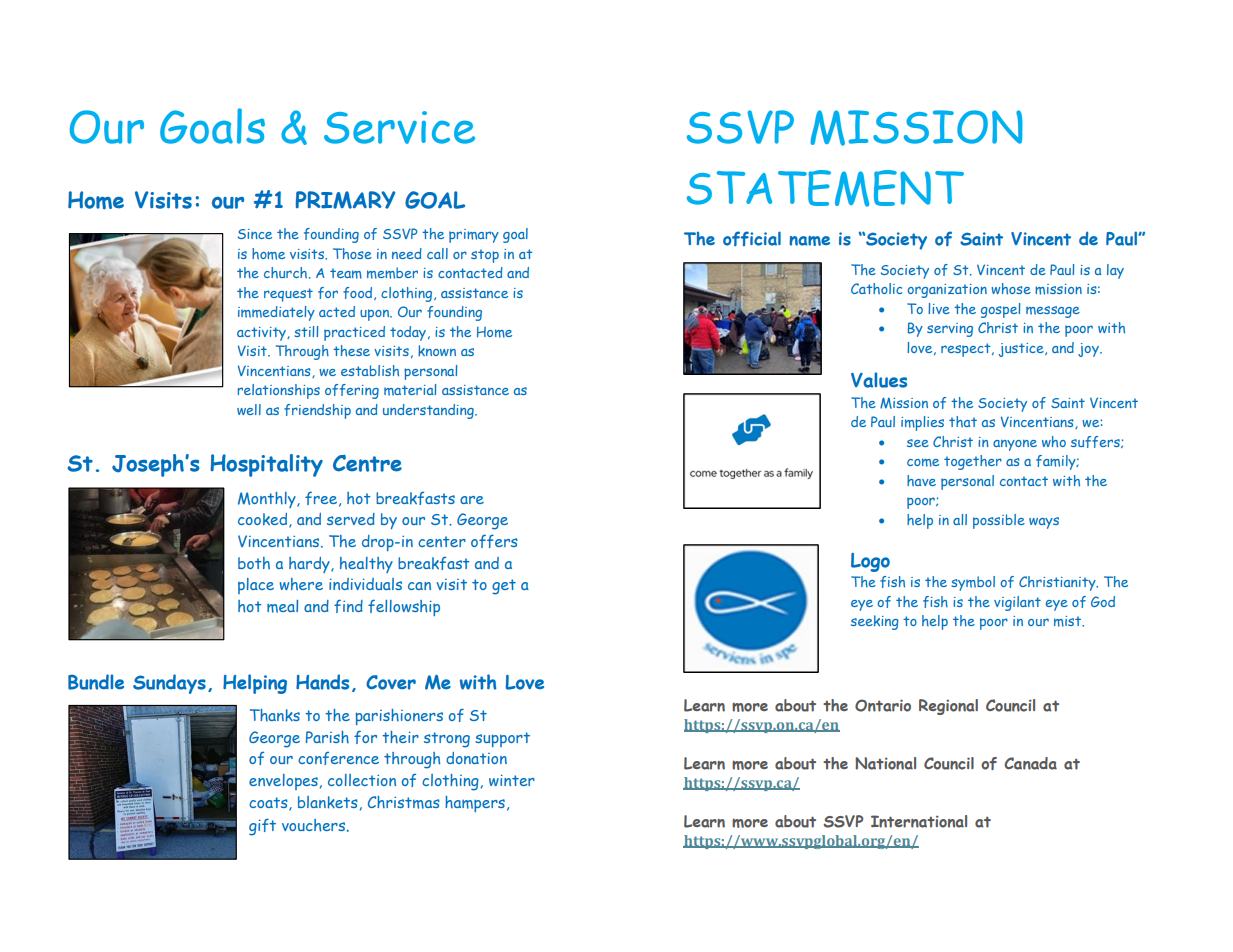 The image size is (1233, 952). Describe the element at coordinates (404, 607) in the document. I see `fellowship` at that location.
